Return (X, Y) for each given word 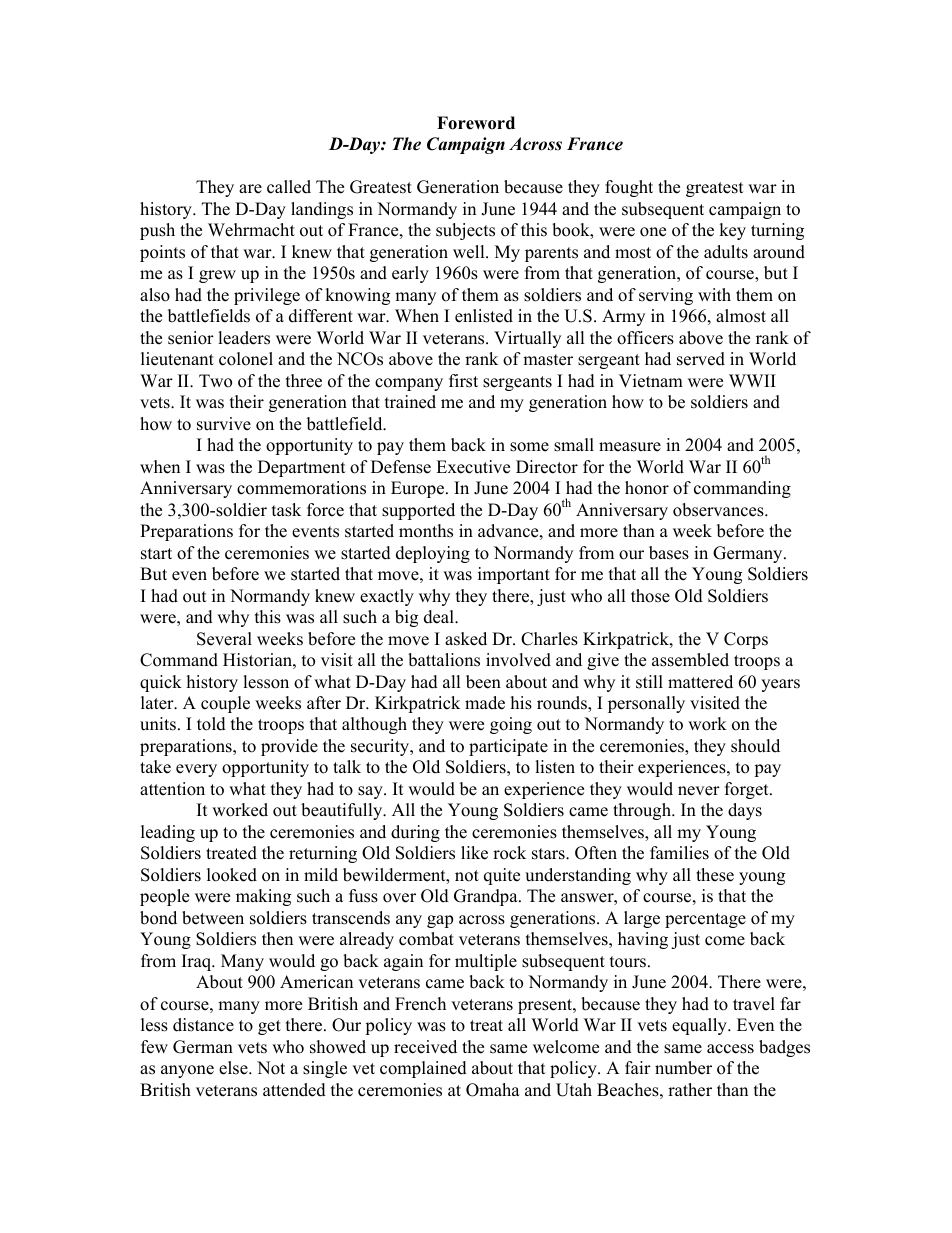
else (234, 1068)
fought (629, 188)
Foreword (476, 123)
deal (440, 617)
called (289, 187)
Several (224, 639)
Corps (746, 640)
